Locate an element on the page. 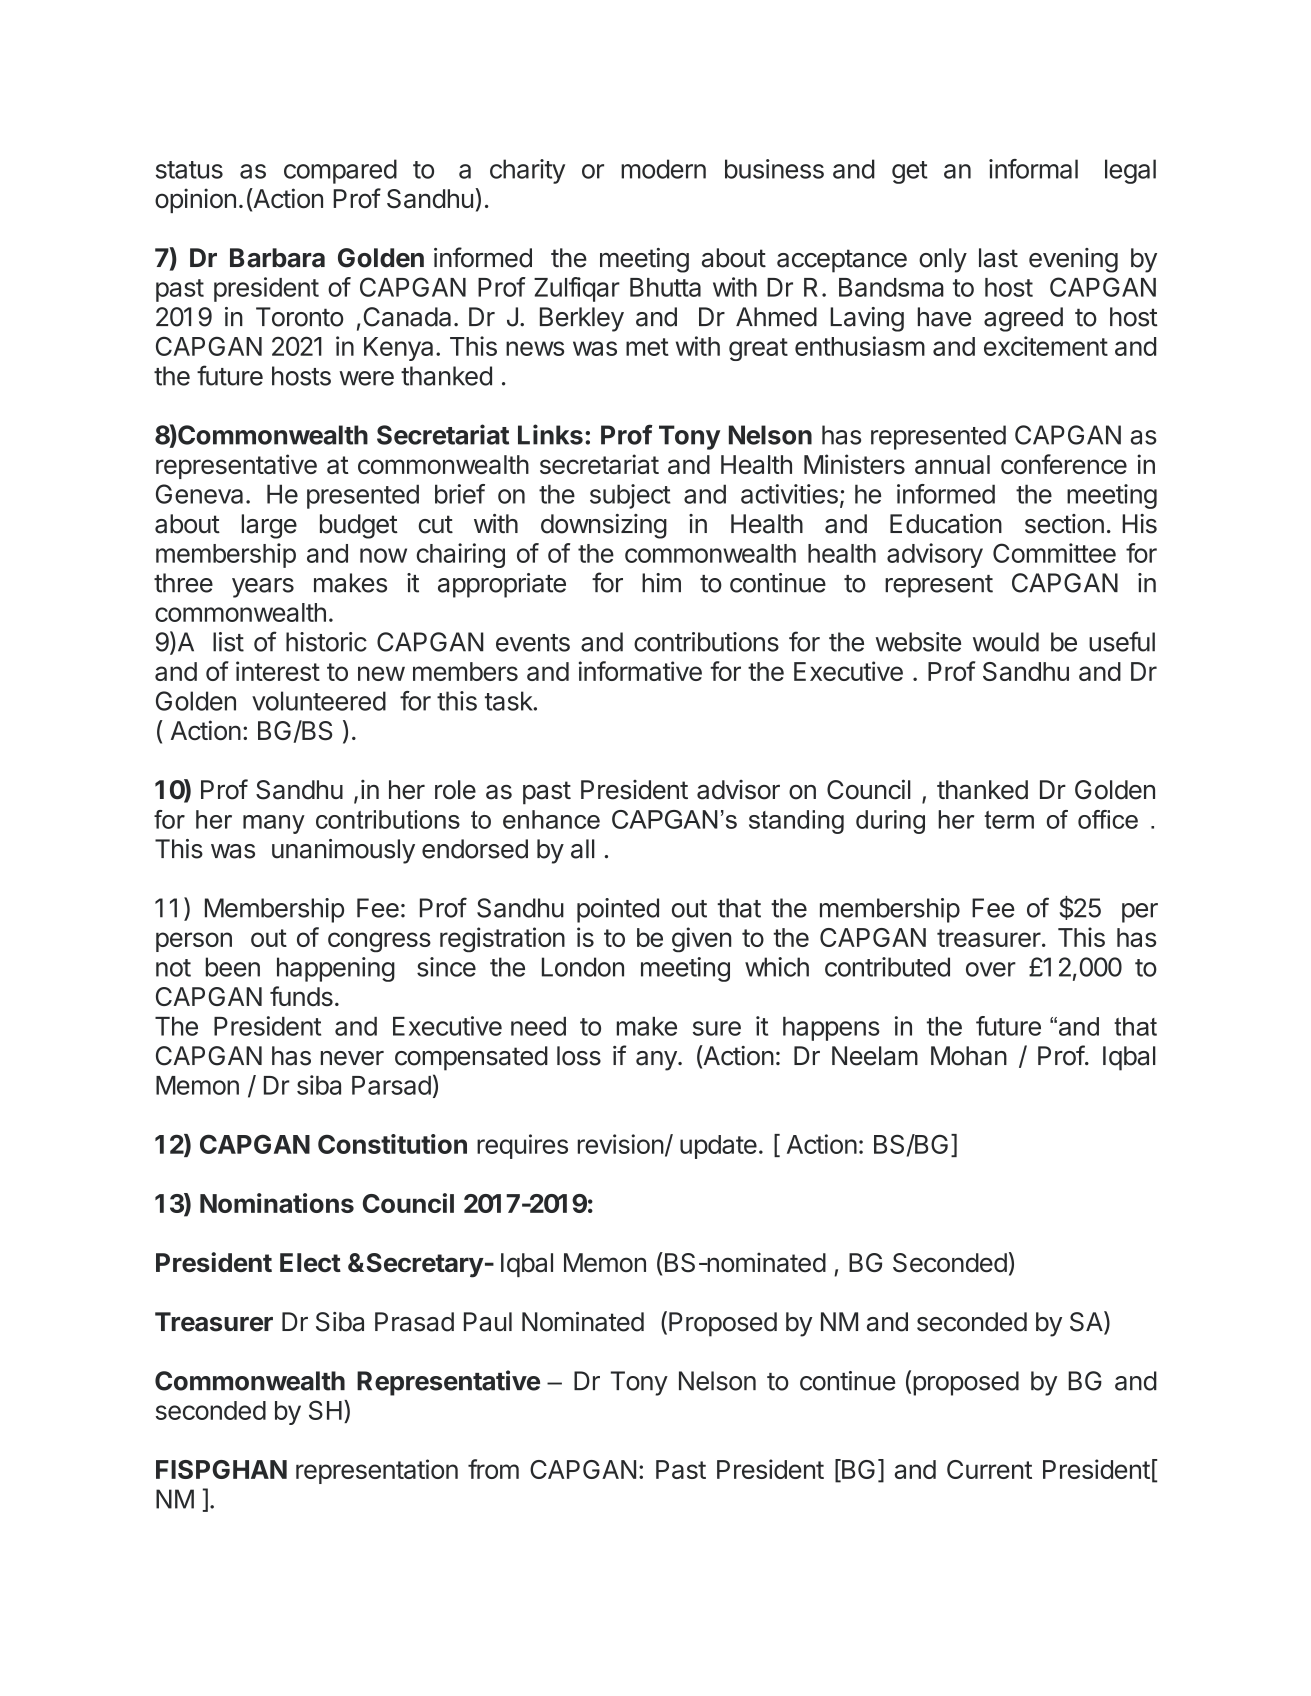  modern is located at coordinates (663, 169).
